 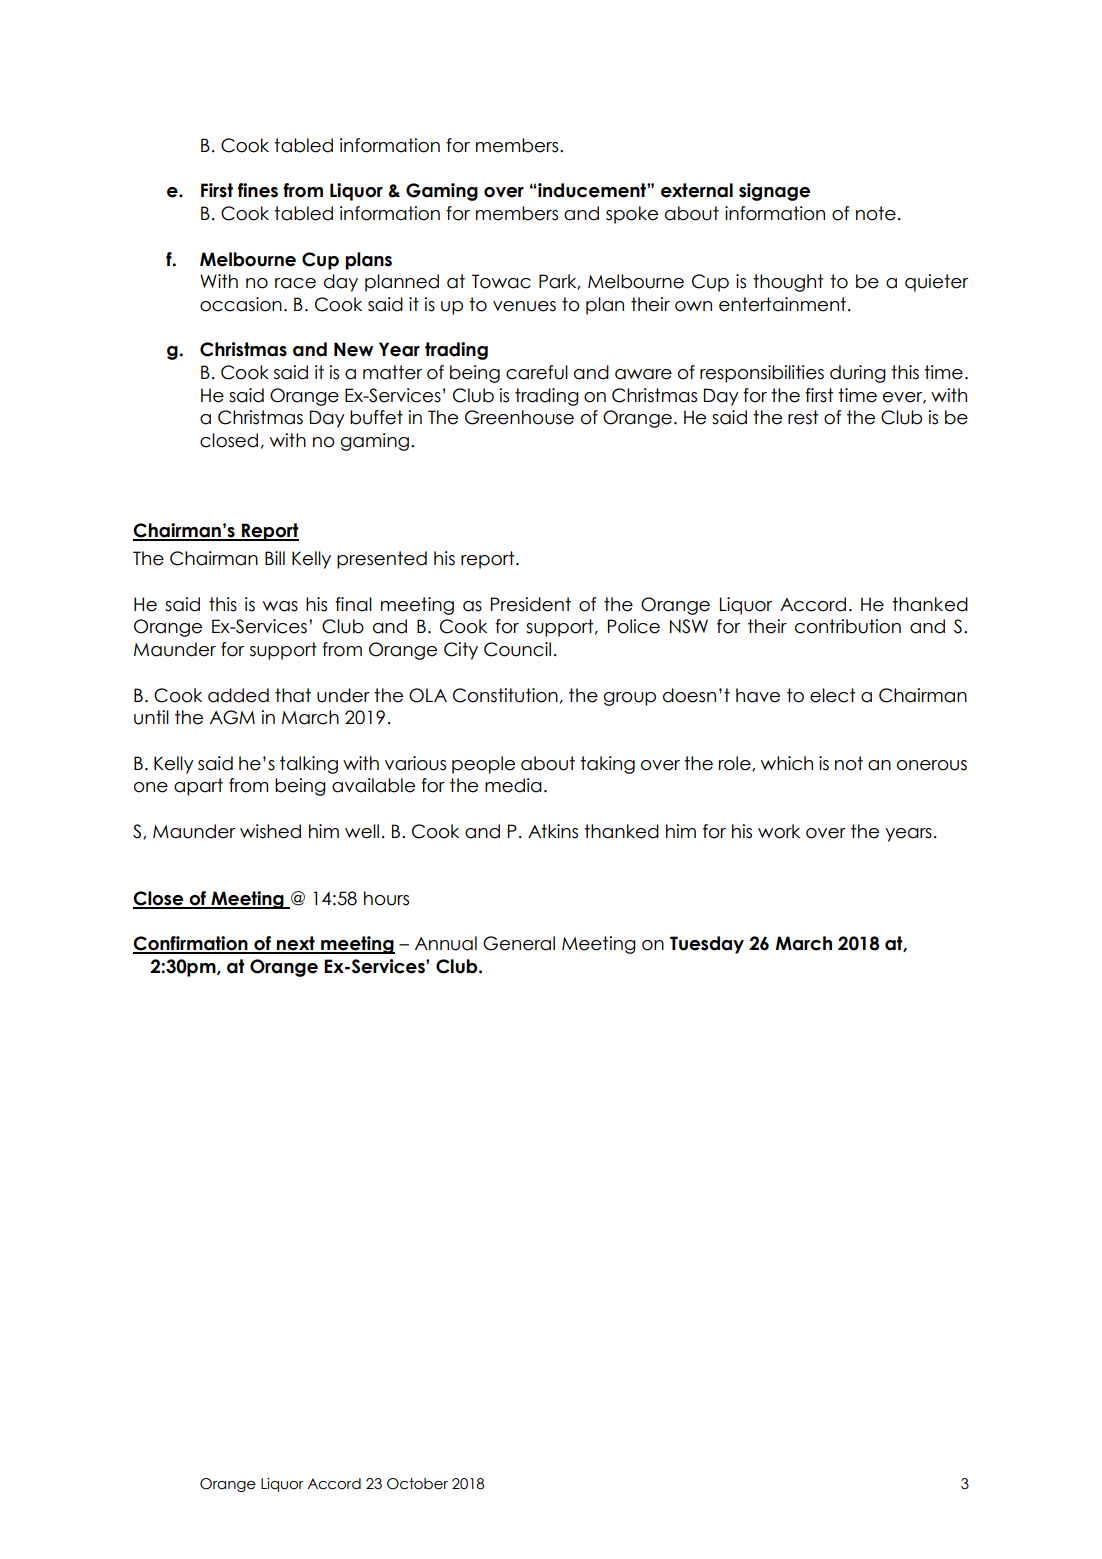 What do you see at coordinates (275, 558) in the screenshot?
I see `Bill` at bounding box center [275, 558].
